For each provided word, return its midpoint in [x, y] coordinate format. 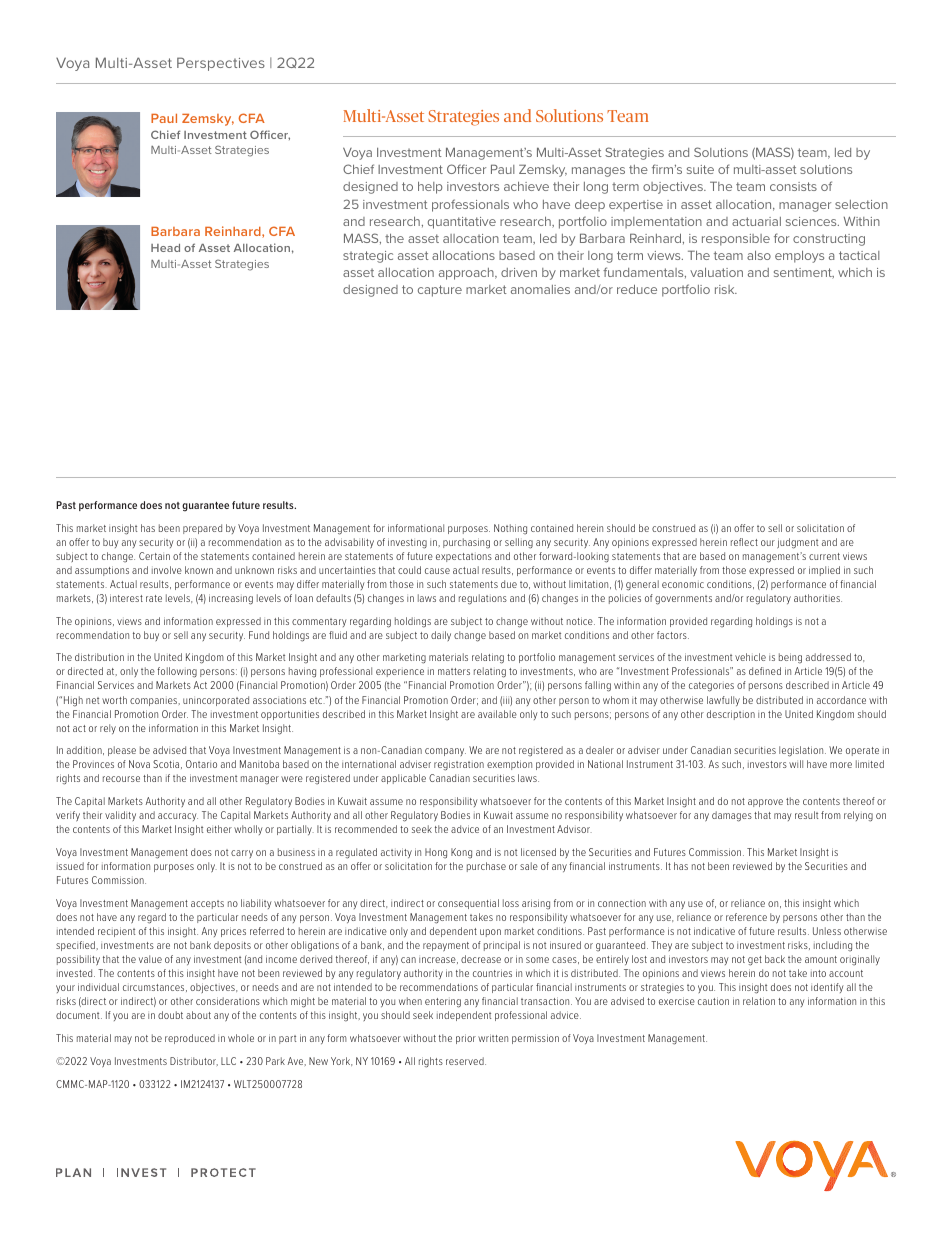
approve [765, 803]
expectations [464, 557]
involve [167, 570]
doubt [170, 1015]
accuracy [178, 817]
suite [700, 169]
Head [165, 248]
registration [459, 765]
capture [440, 291]
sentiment [804, 273]
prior [466, 1039]
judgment [797, 543]
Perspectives [221, 64]
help [430, 188]
